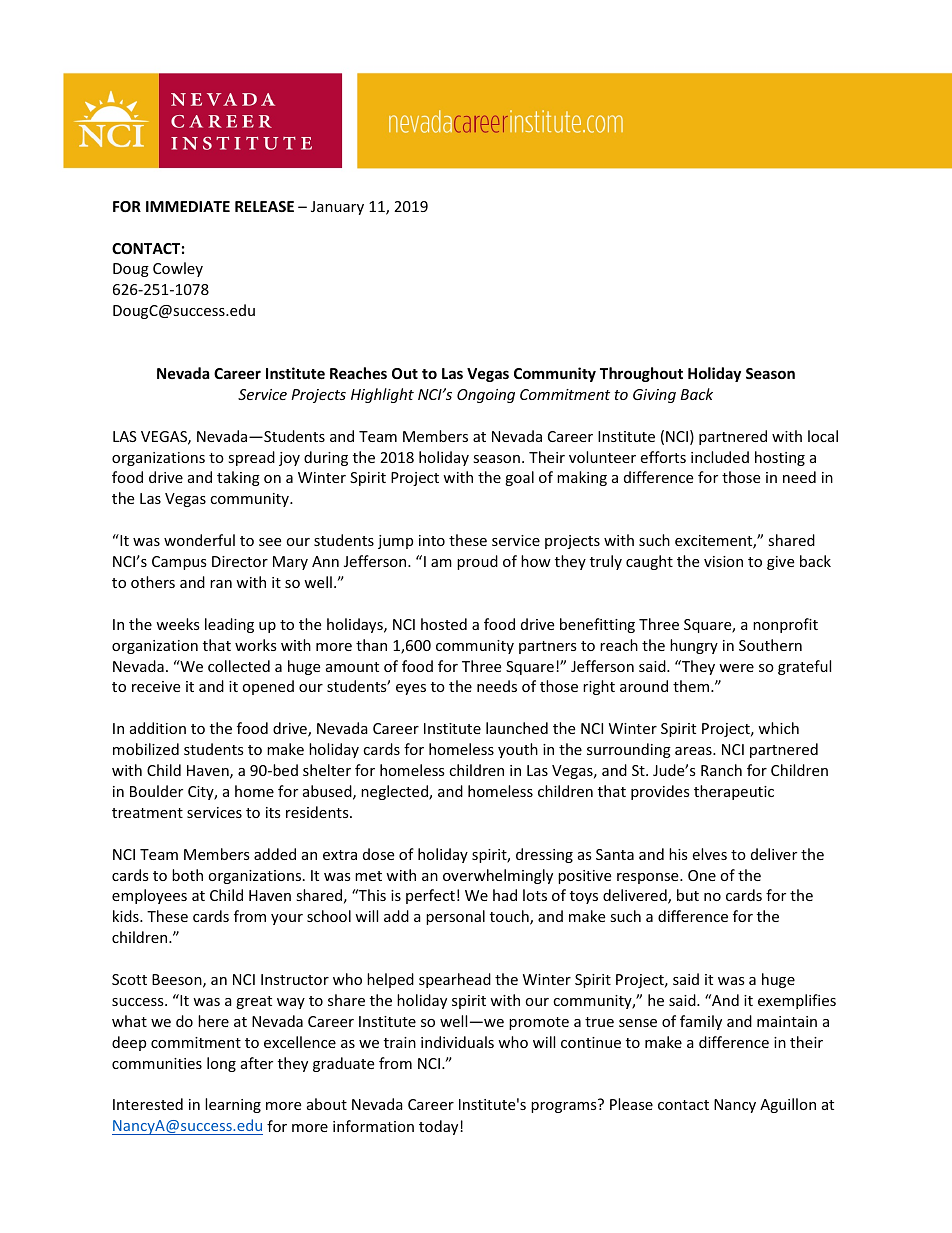  Describe the element at coordinates (631, 1104) in the page. I see `Please` at that location.
